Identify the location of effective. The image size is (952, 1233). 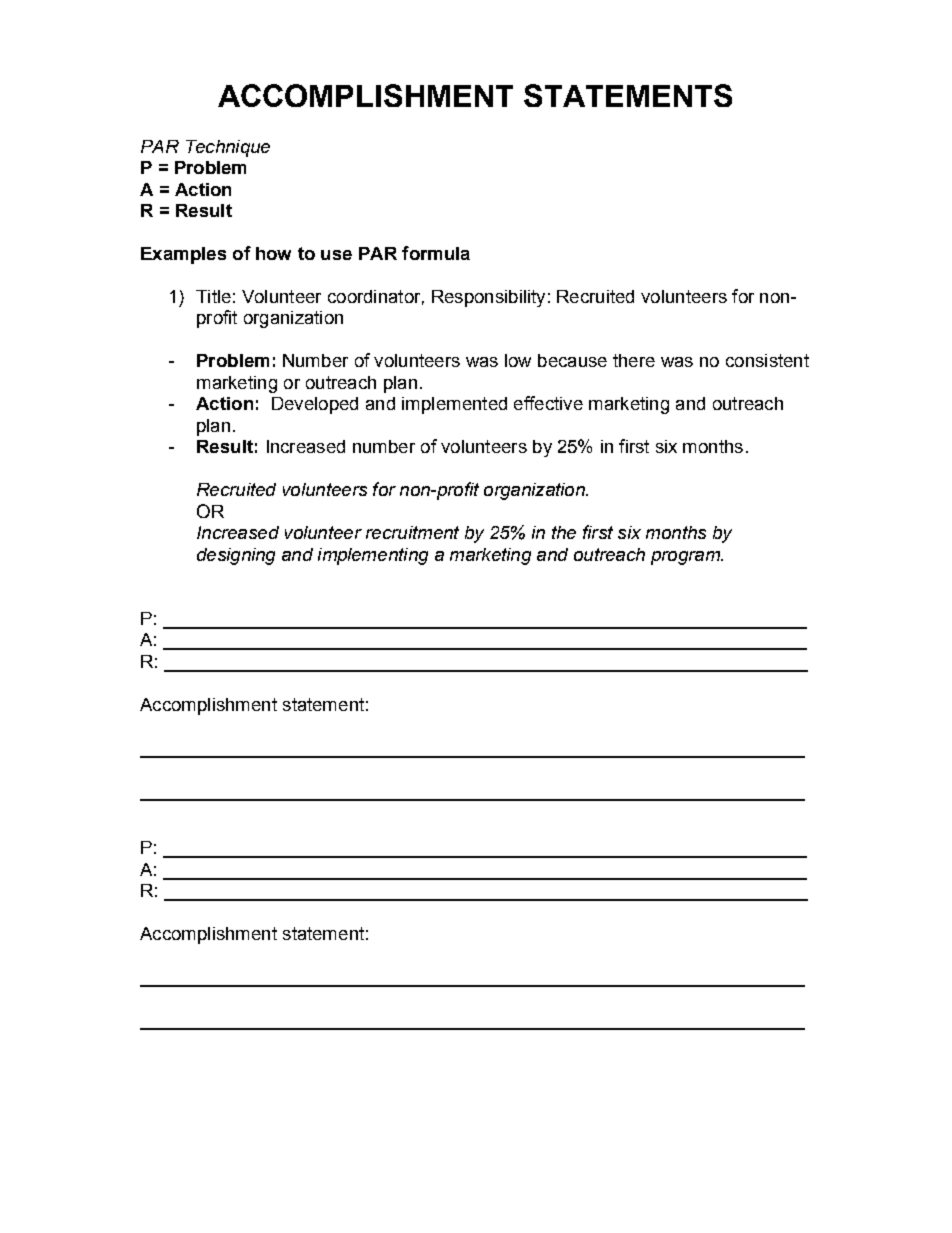
(548, 403).
